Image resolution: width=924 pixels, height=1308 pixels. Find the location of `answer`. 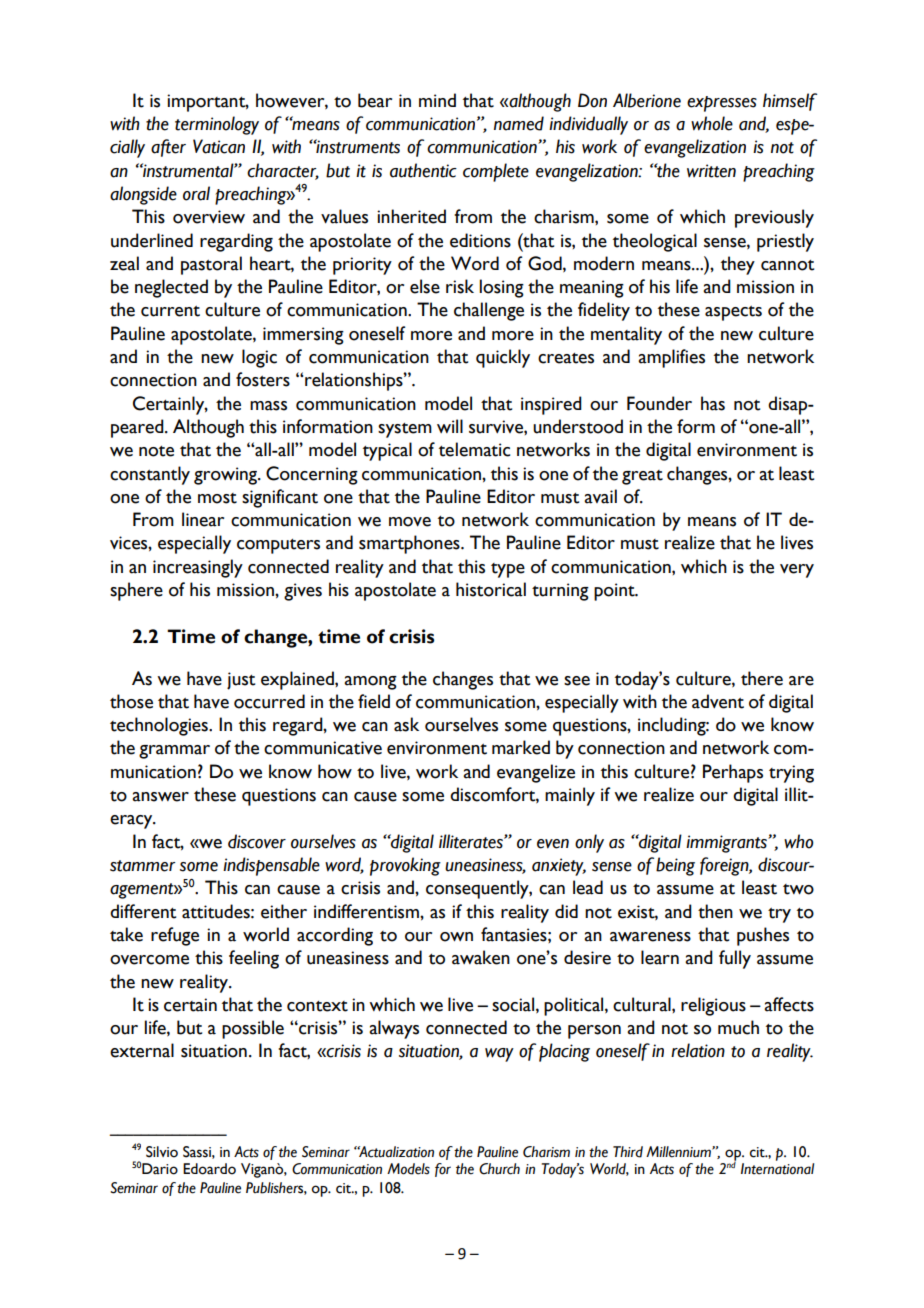

answer is located at coordinates (160, 797).
